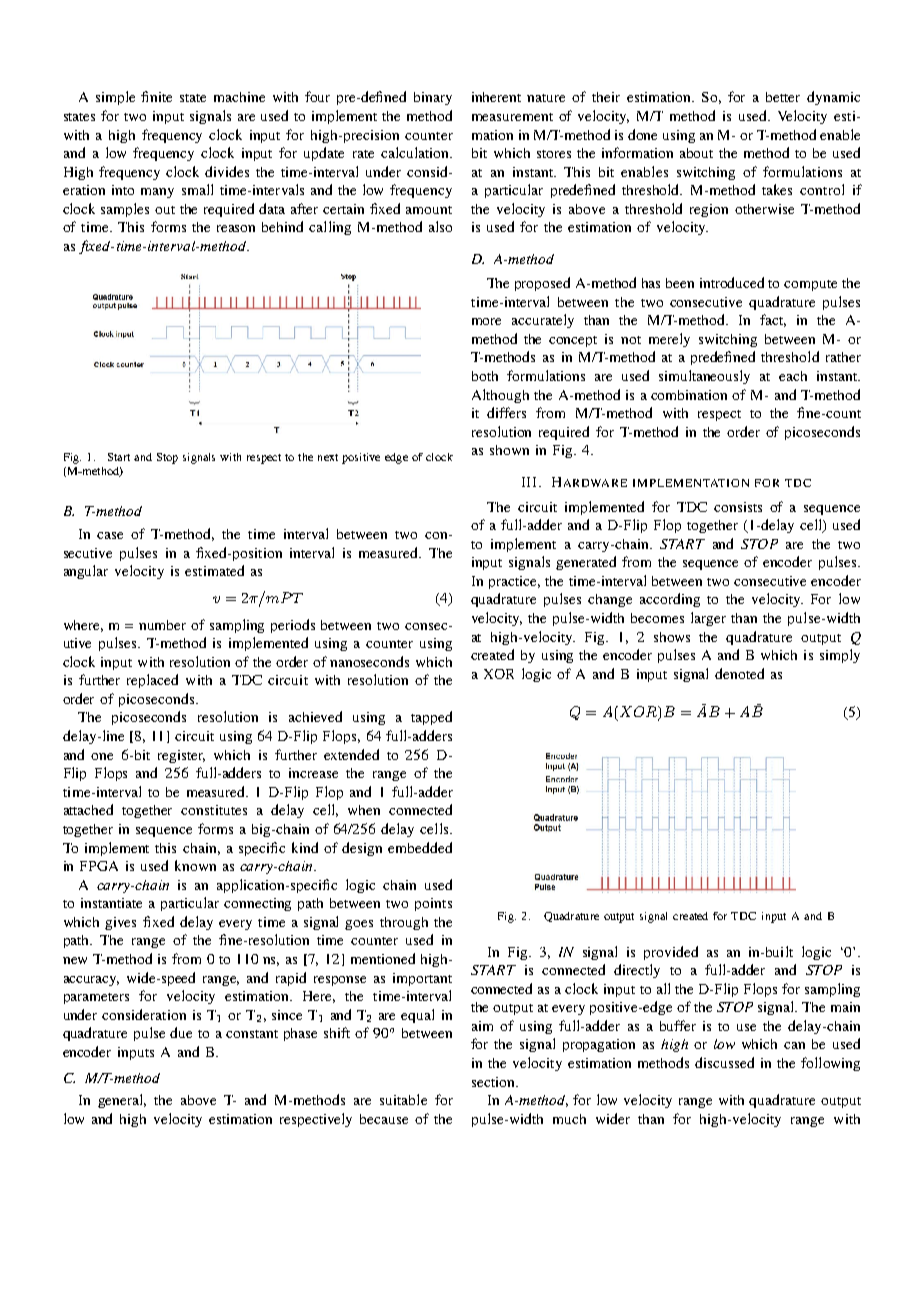  I want to click on number, so click(162, 625).
